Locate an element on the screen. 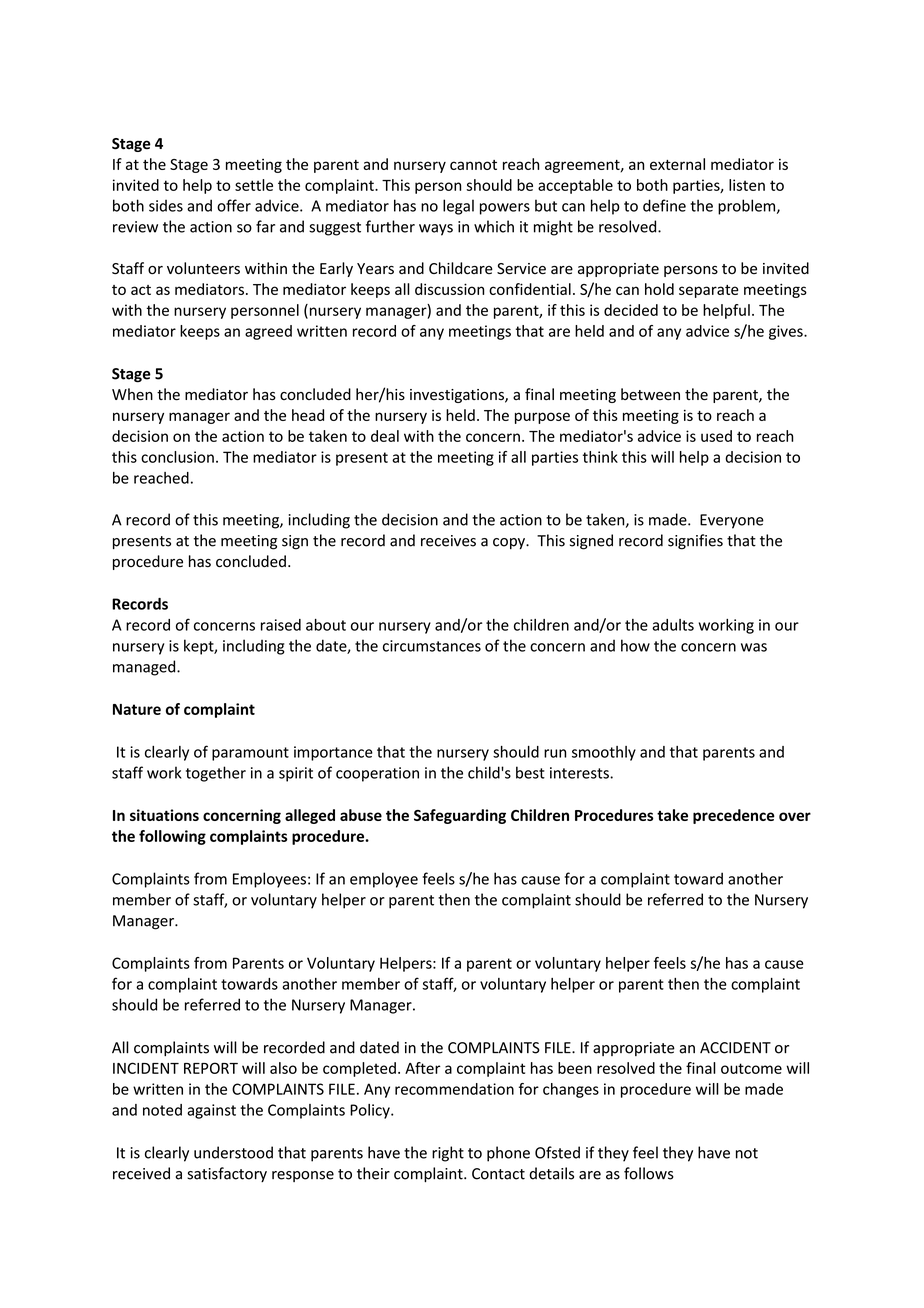 This screenshot has width=924, height=1308. following is located at coordinates (172, 837).
